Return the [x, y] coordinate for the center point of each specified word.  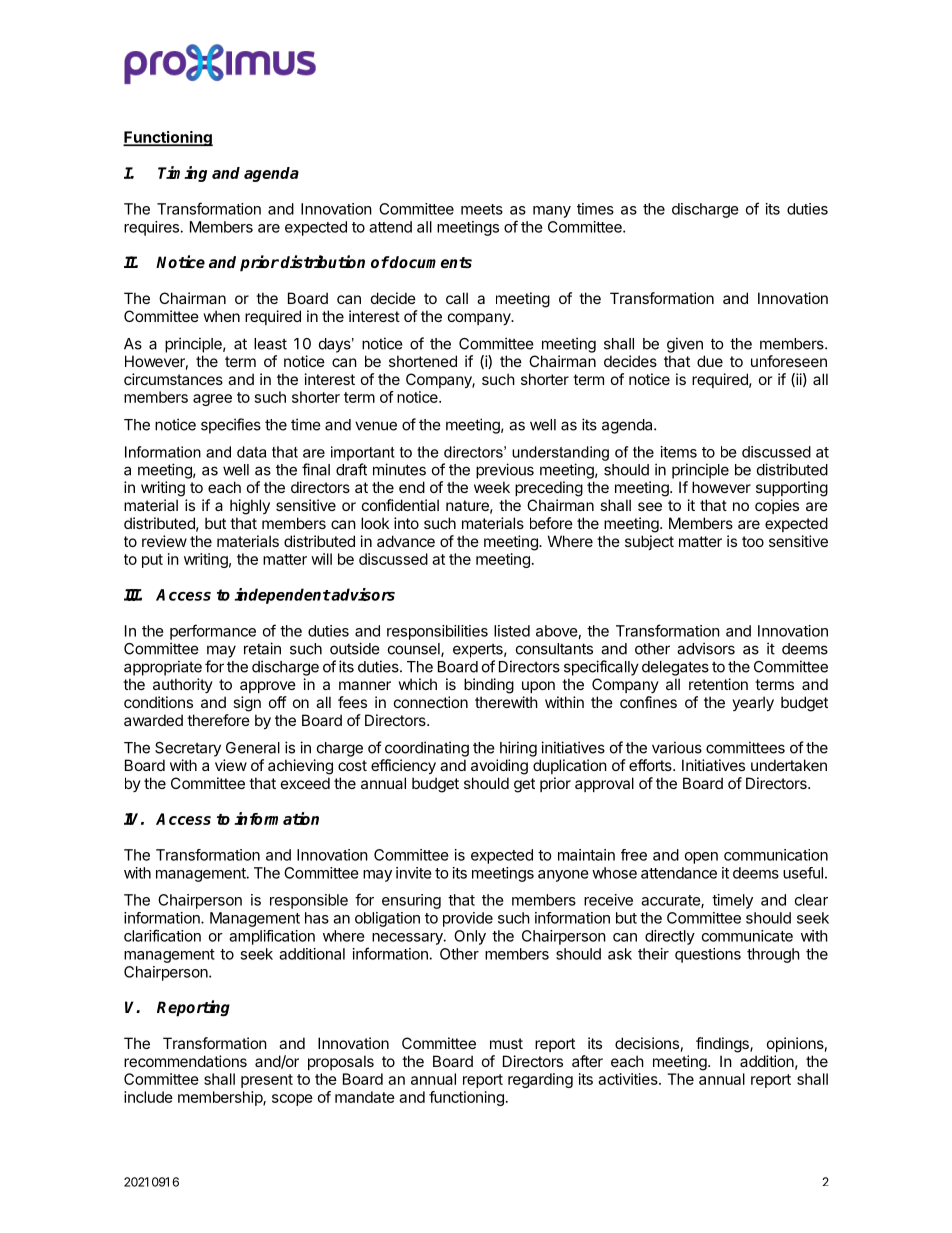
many [552, 212]
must [506, 1043]
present [267, 1081]
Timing [182, 174]
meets [482, 209]
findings [723, 1045]
